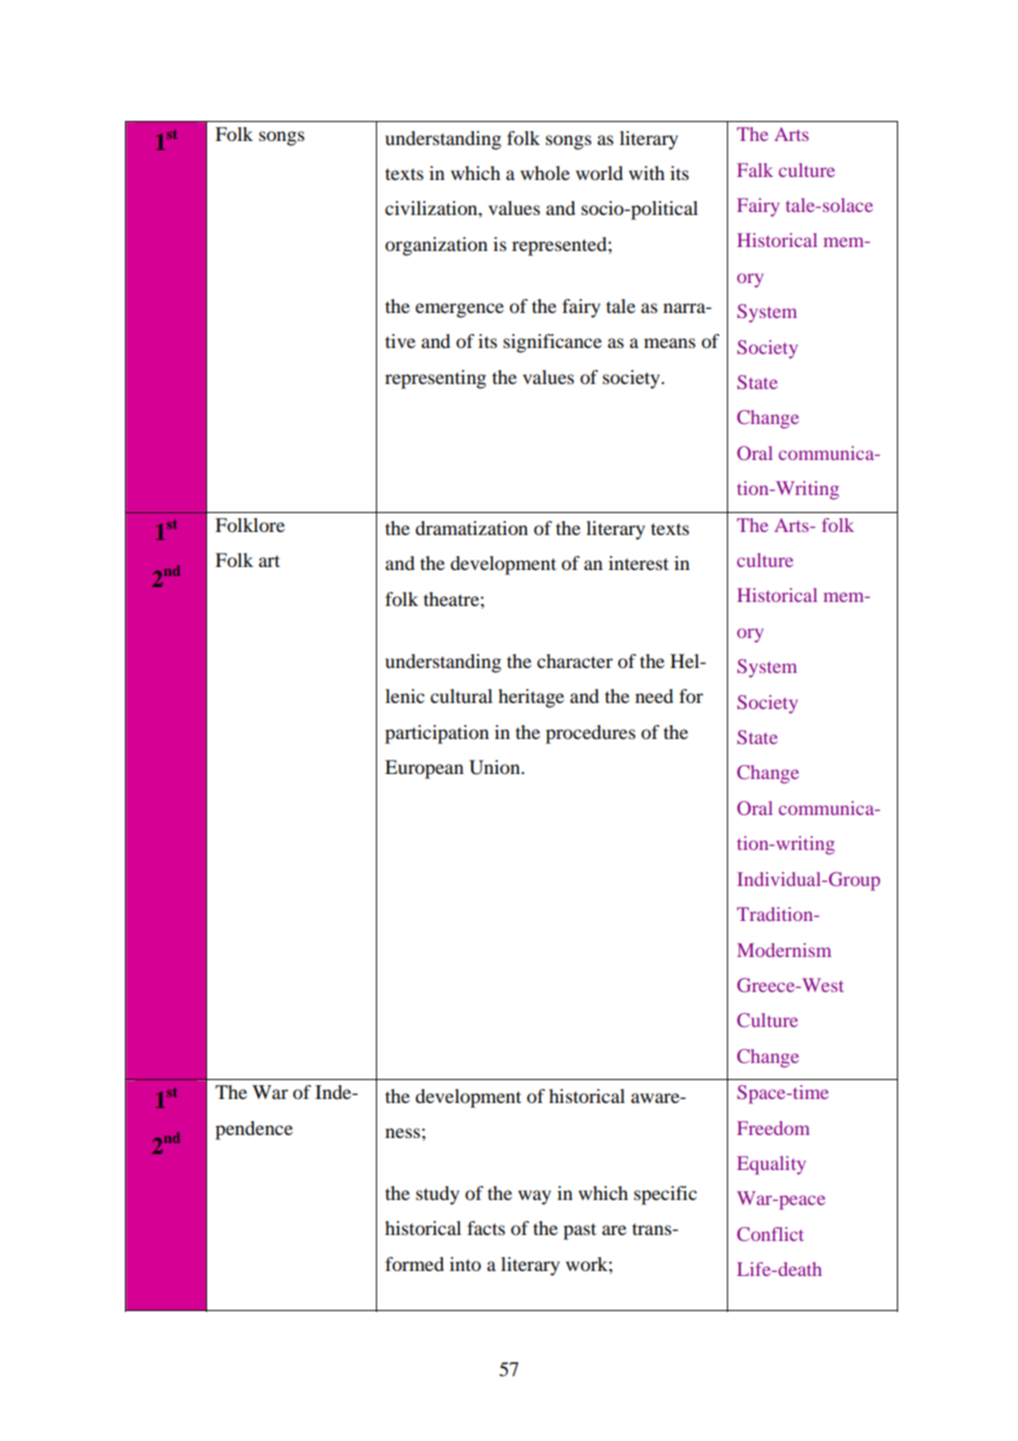 Image resolution: width=1018 pixels, height=1441 pixels. Describe the element at coordinates (459, 310) in the page. I see `emergence` at that location.
